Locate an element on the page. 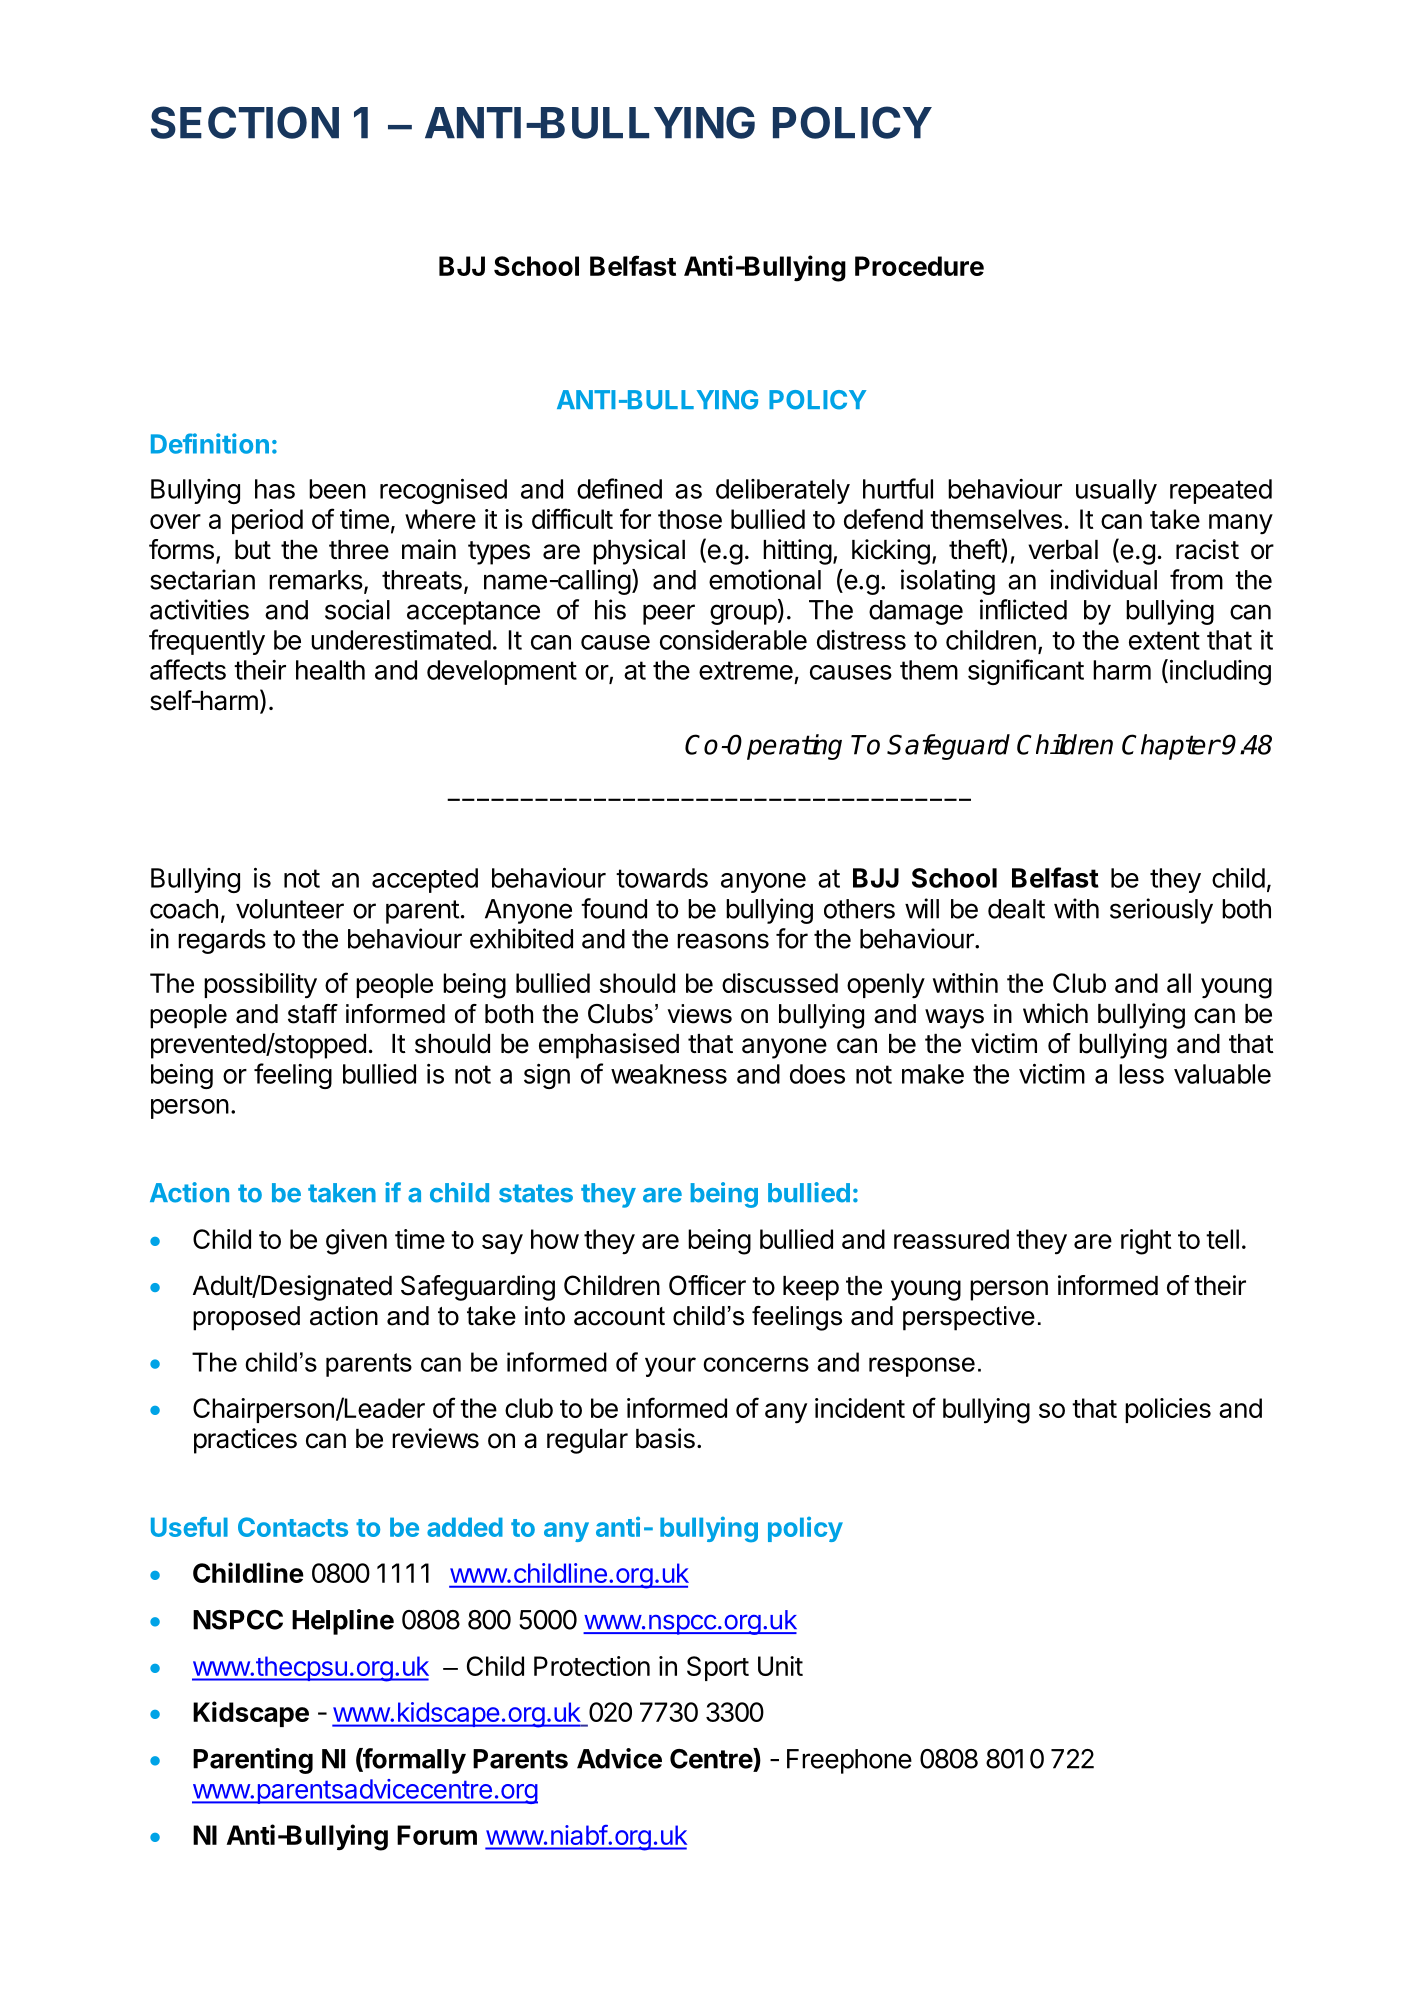  possibility is located at coordinates (260, 986).
